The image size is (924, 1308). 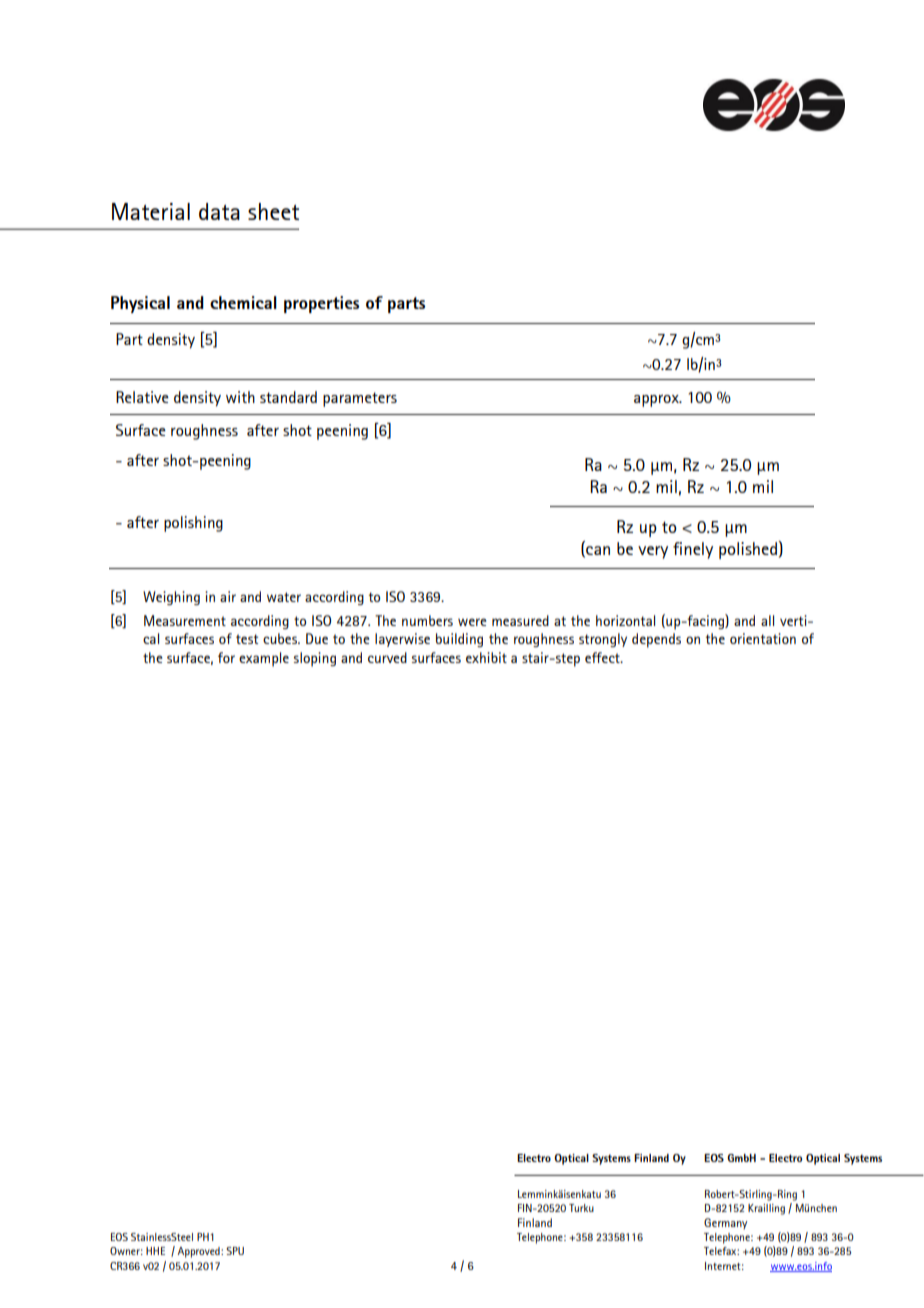 What do you see at coordinates (264, 659) in the screenshot?
I see `example` at bounding box center [264, 659].
